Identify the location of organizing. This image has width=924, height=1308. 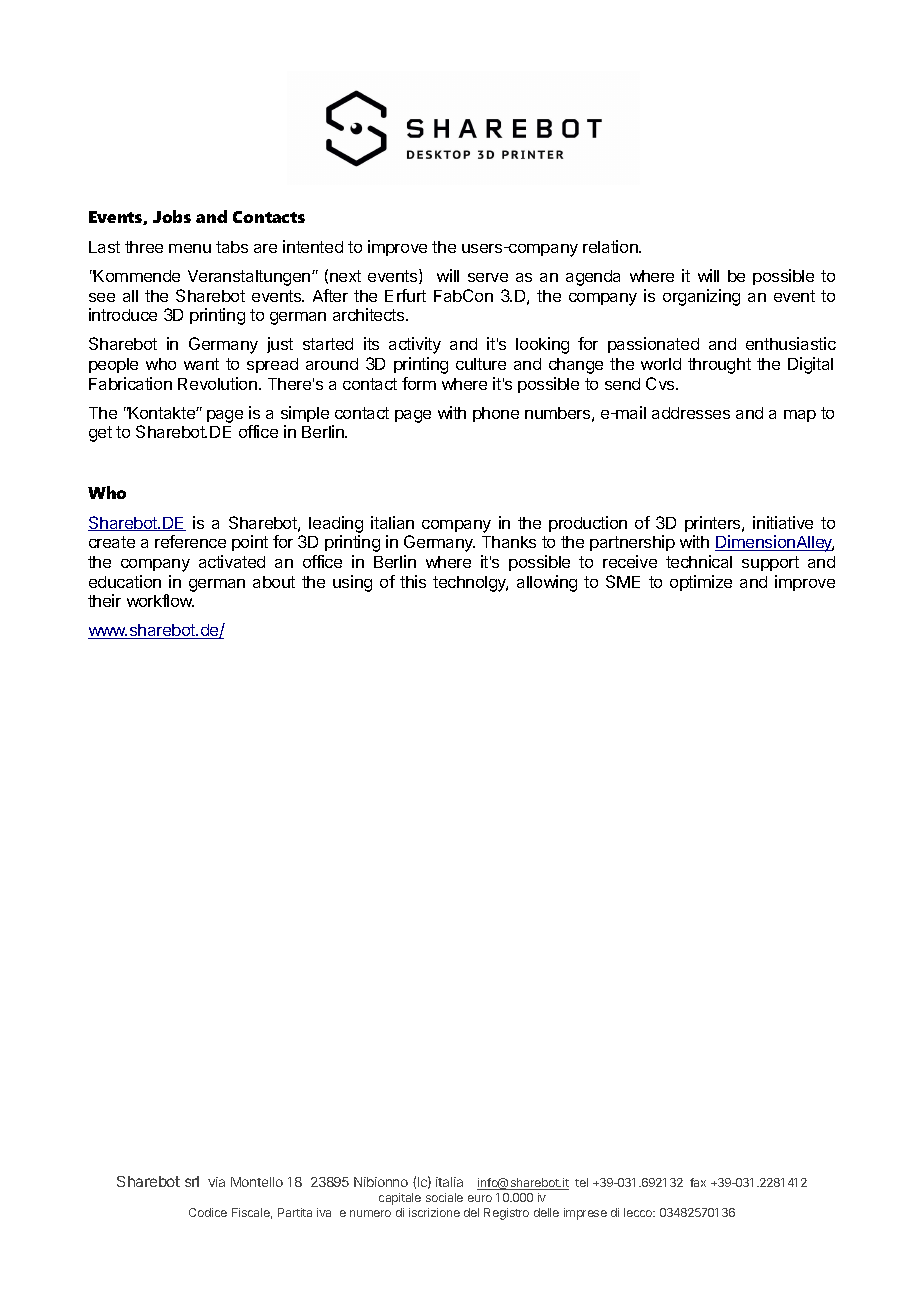
(701, 297).
